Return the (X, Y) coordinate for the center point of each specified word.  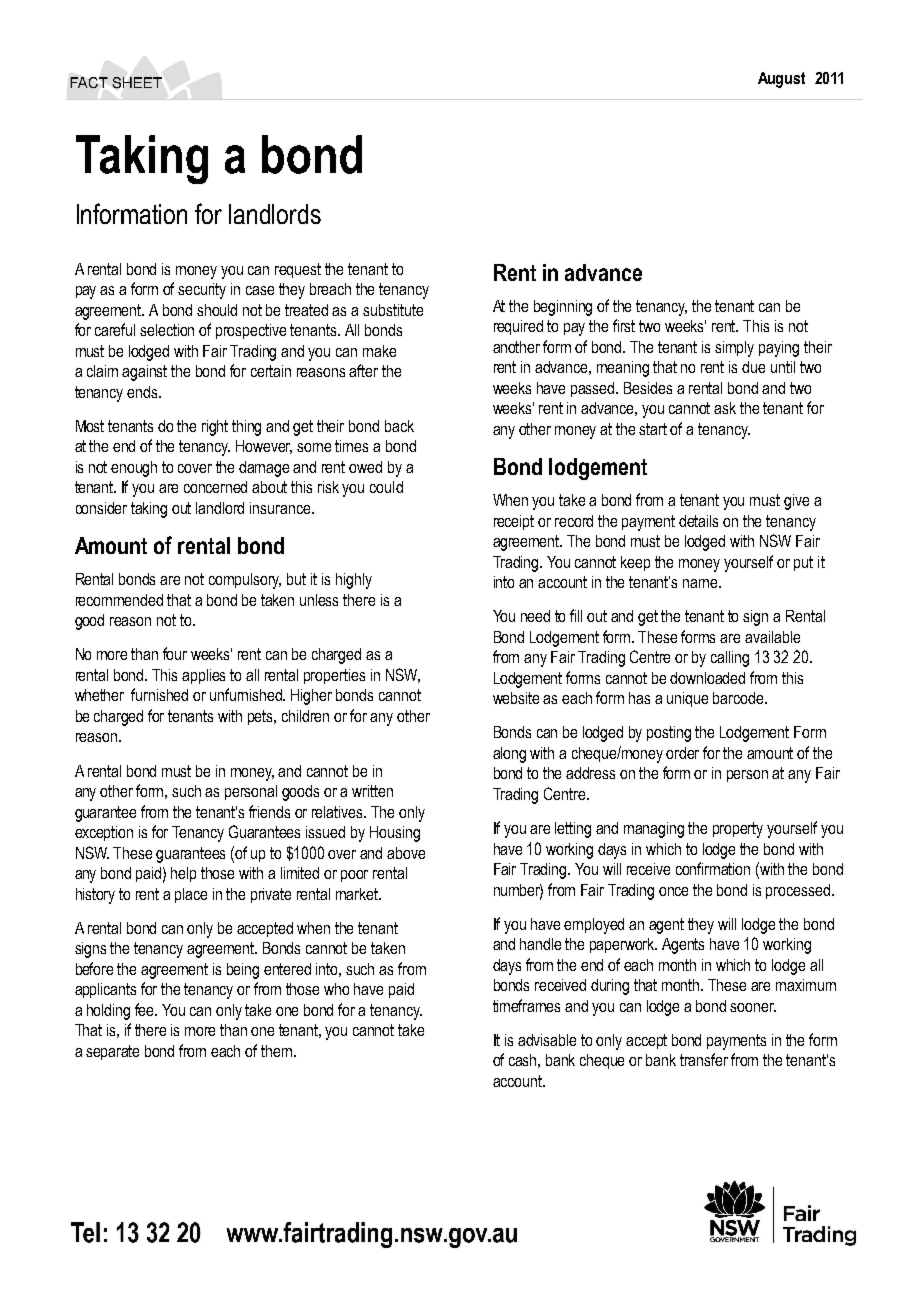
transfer (704, 1059)
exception (104, 833)
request (298, 270)
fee (146, 1009)
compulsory (245, 581)
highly (354, 581)
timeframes (526, 1005)
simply (734, 349)
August (781, 80)
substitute (393, 310)
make (379, 351)
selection (167, 330)
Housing (395, 834)
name (701, 583)
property (738, 830)
